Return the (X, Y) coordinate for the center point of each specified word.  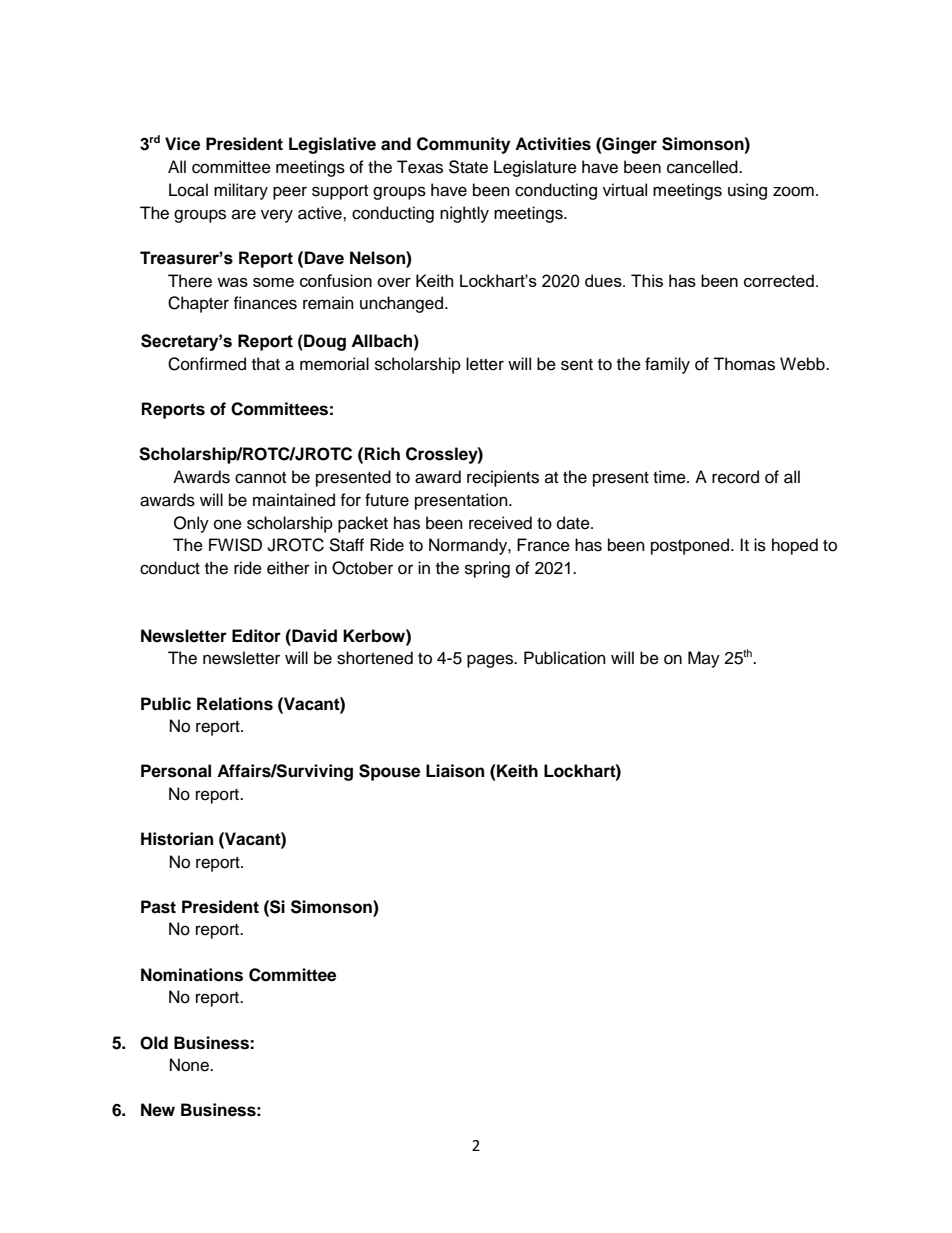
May (704, 659)
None (190, 1065)
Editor (256, 636)
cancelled (703, 167)
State (468, 167)
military (241, 191)
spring (487, 569)
